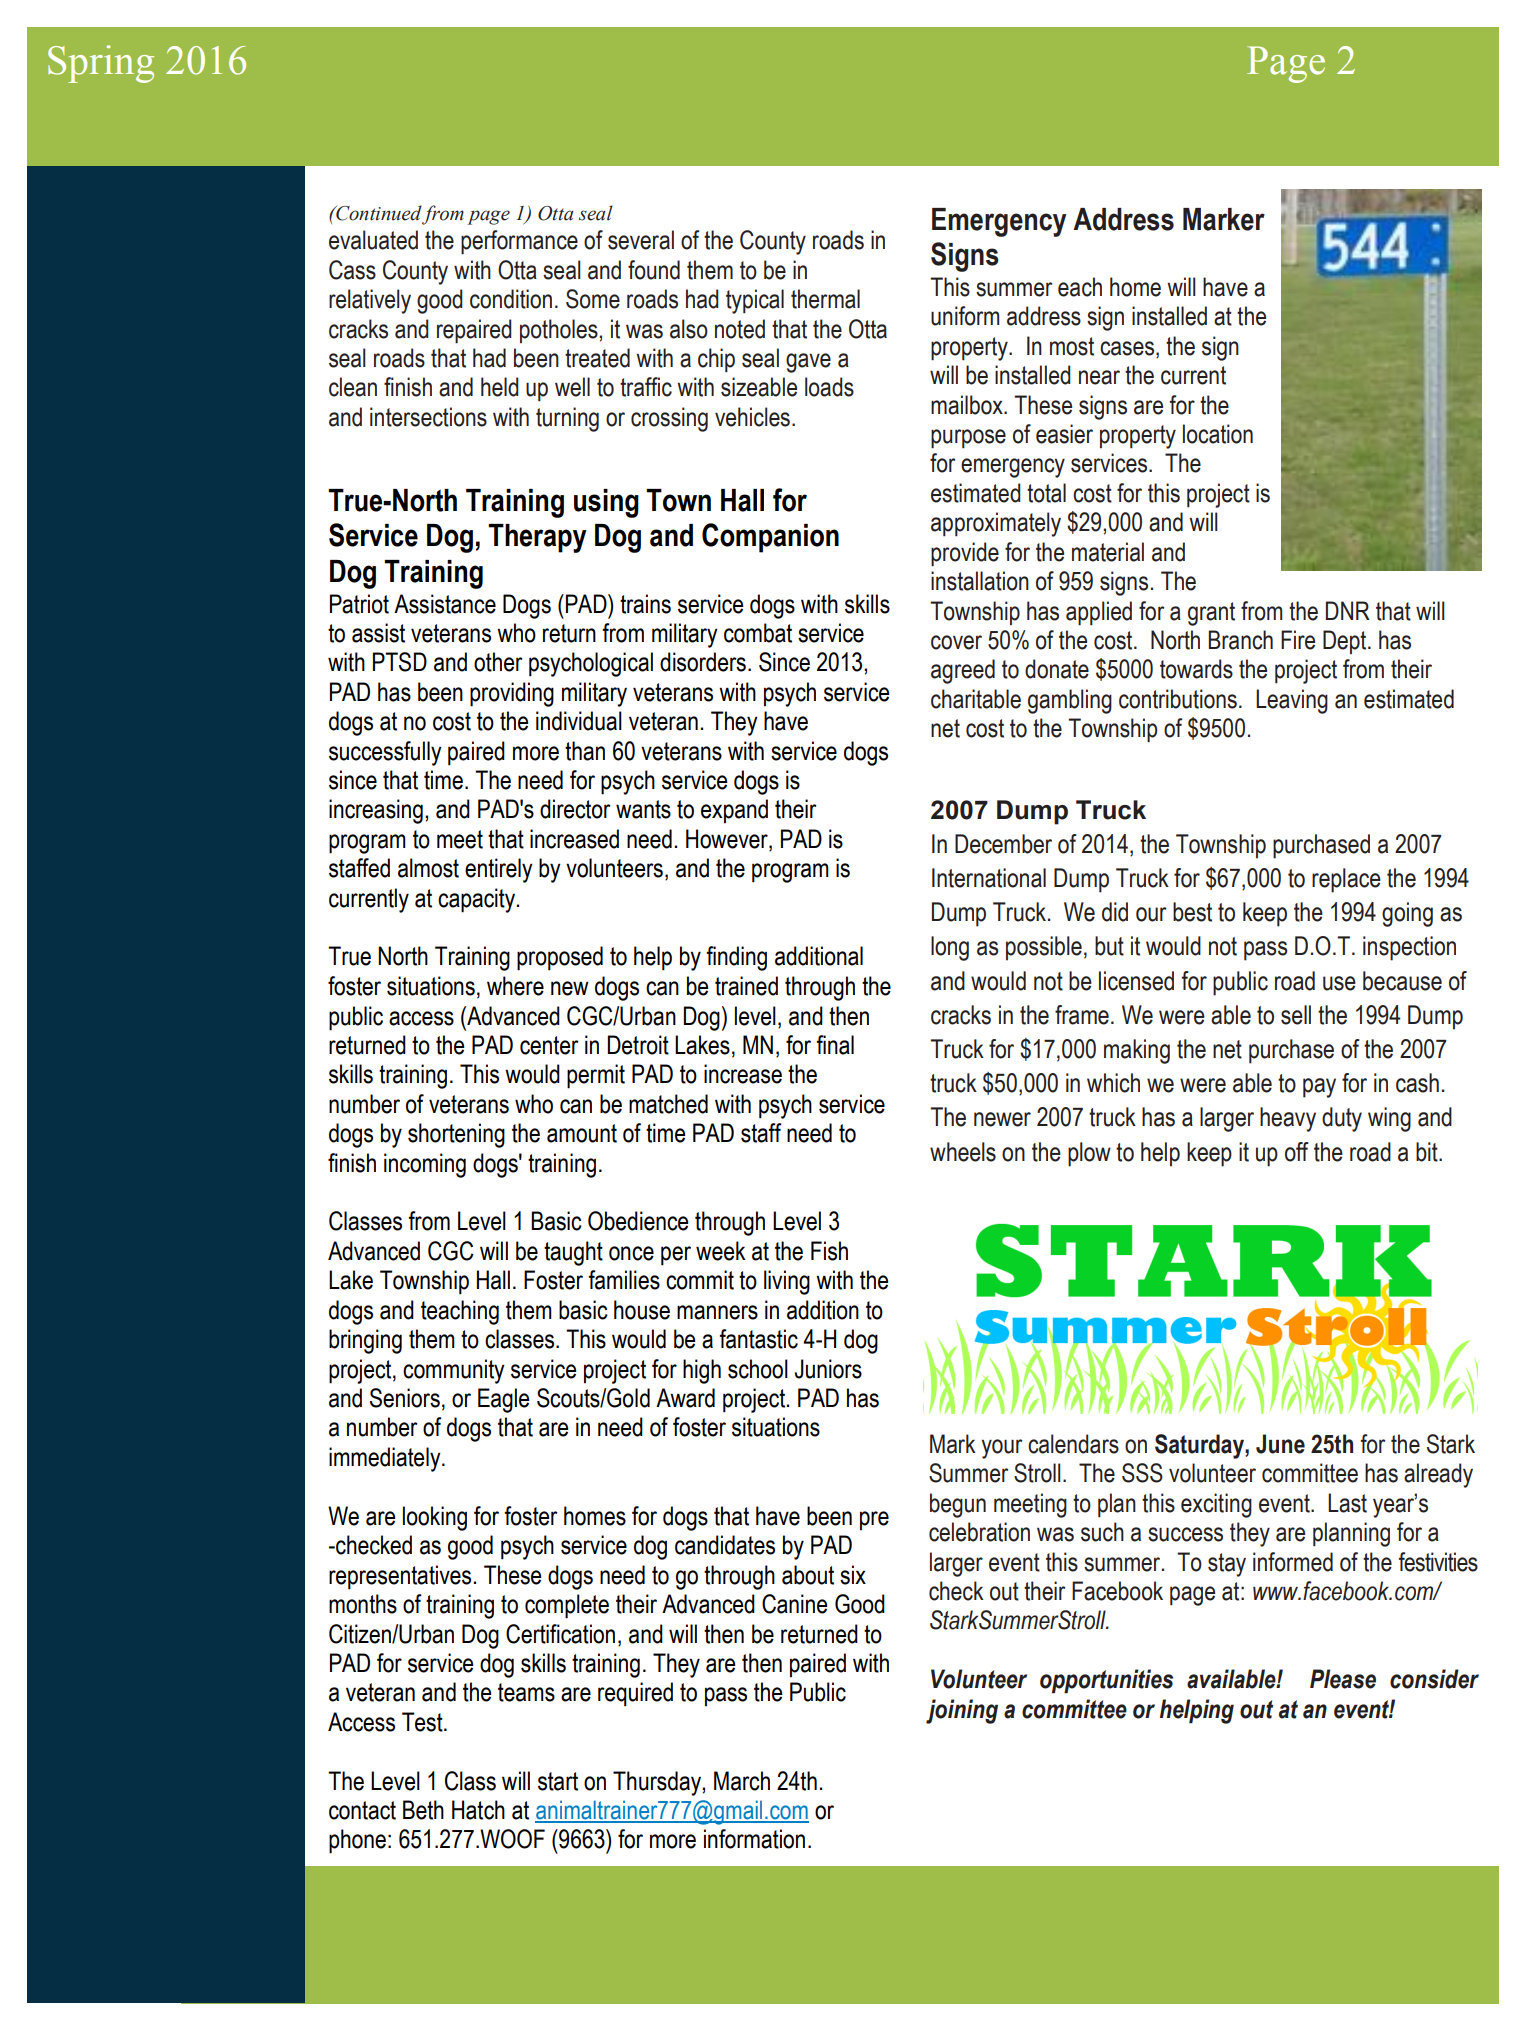 The image size is (1527, 2031). Describe the element at coordinates (101, 64) in the image. I see `Spring` at that location.
